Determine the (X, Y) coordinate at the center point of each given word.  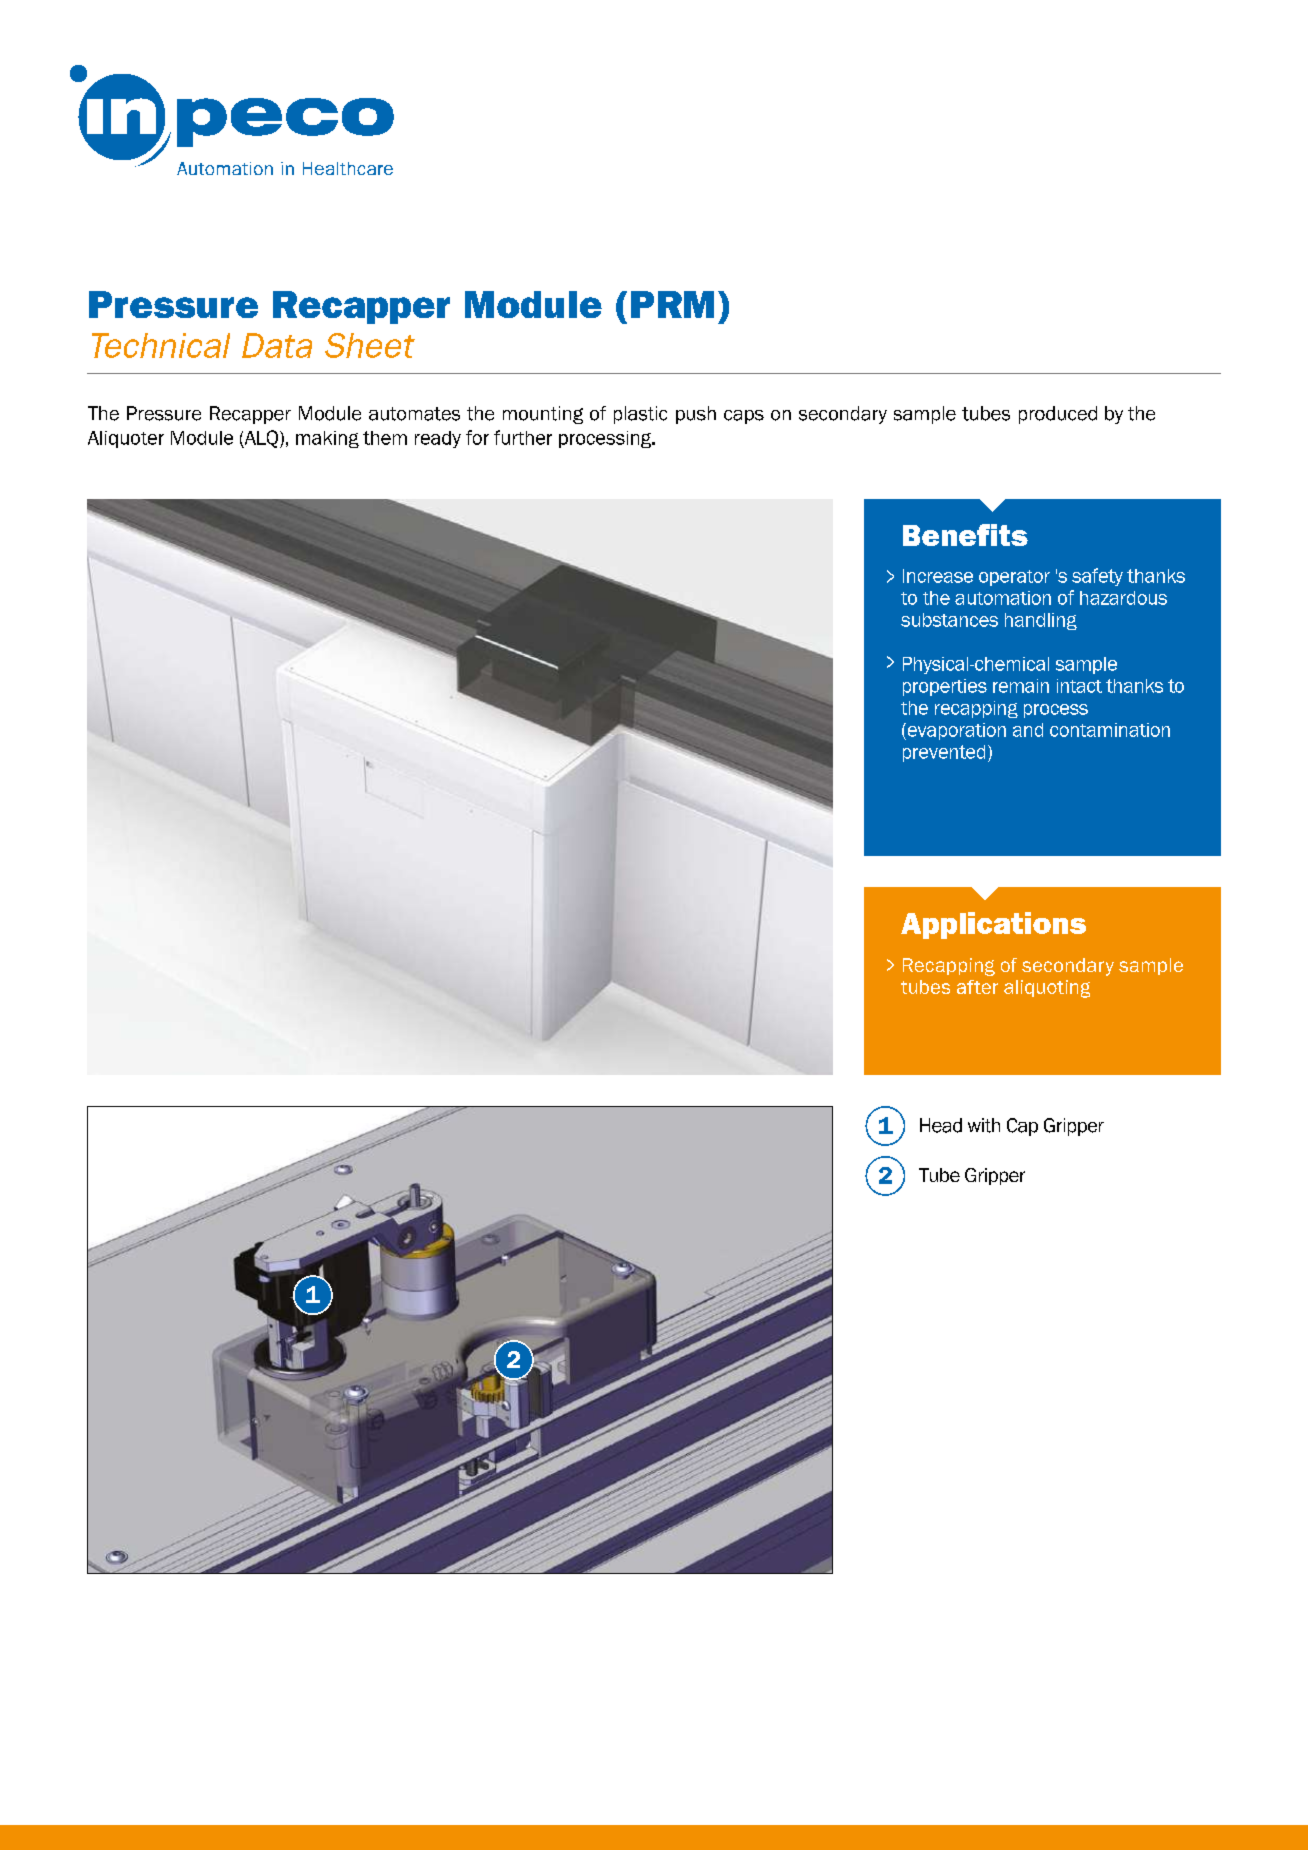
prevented (944, 753)
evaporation (955, 731)
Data (277, 345)
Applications (993, 925)
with (984, 1125)
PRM (672, 304)
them (385, 438)
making (327, 439)
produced (1058, 415)
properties (945, 687)
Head (941, 1125)
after (977, 987)
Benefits (965, 535)
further (523, 437)
